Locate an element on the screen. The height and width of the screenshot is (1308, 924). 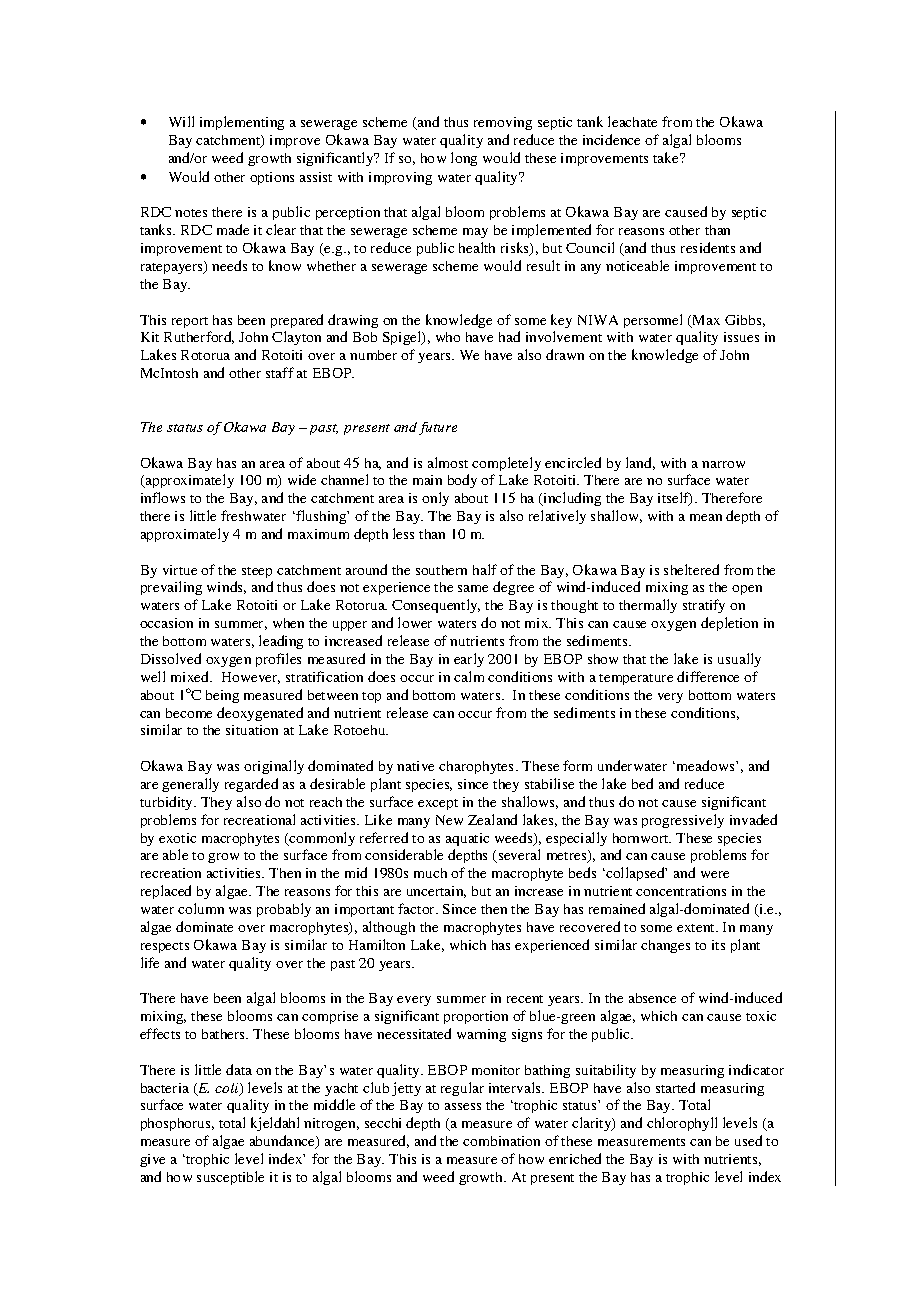
column is located at coordinates (201, 908).
